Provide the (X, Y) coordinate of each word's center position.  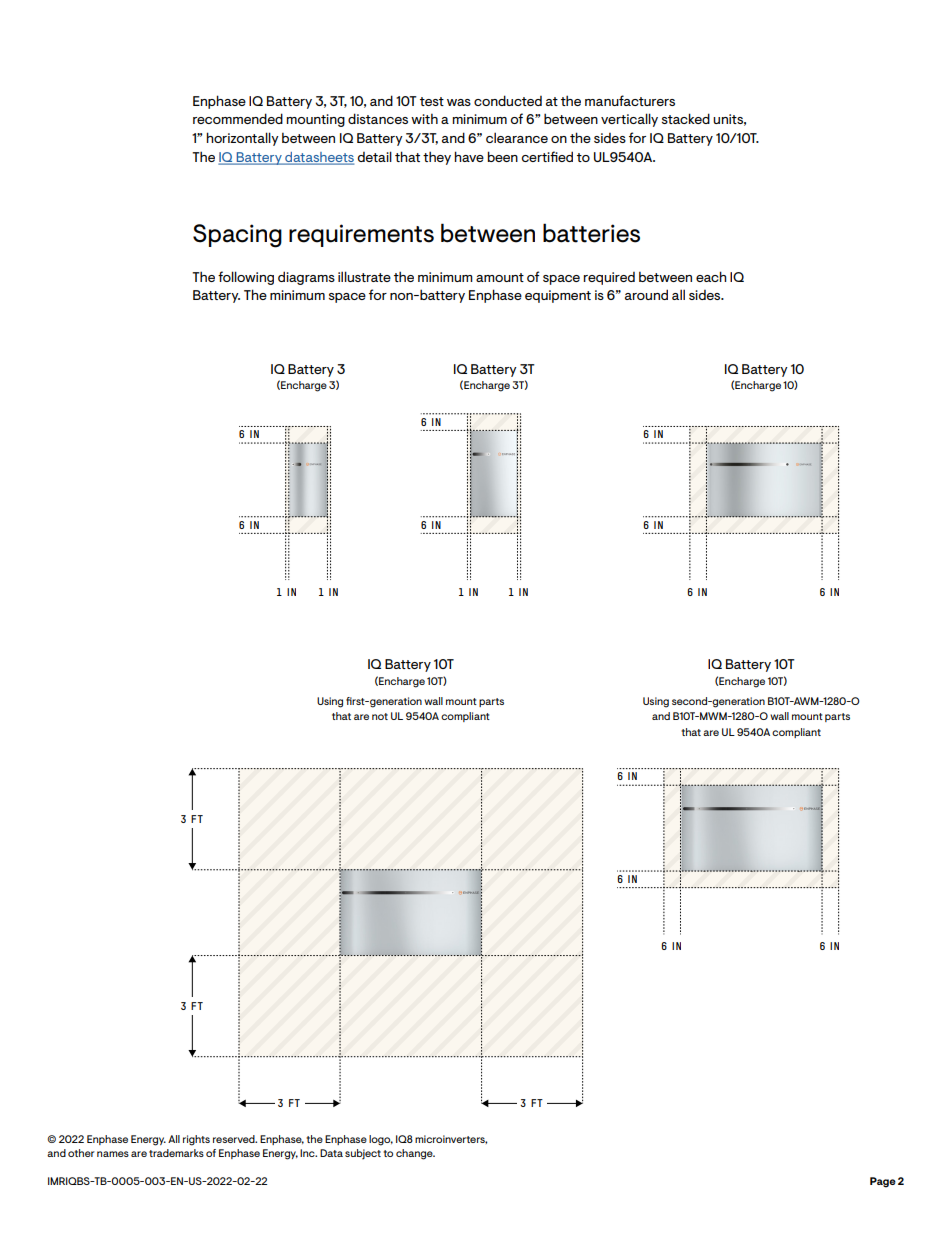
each (711, 276)
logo (381, 1140)
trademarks (176, 1153)
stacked (686, 118)
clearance (517, 137)
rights (196, 1140)
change (415, 1154)
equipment (558, 296)
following (246, 278)
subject (363, 1154)
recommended (238, 118)
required (609, 278)
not (380, 716)
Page (883, 1182)
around (646, 294)
